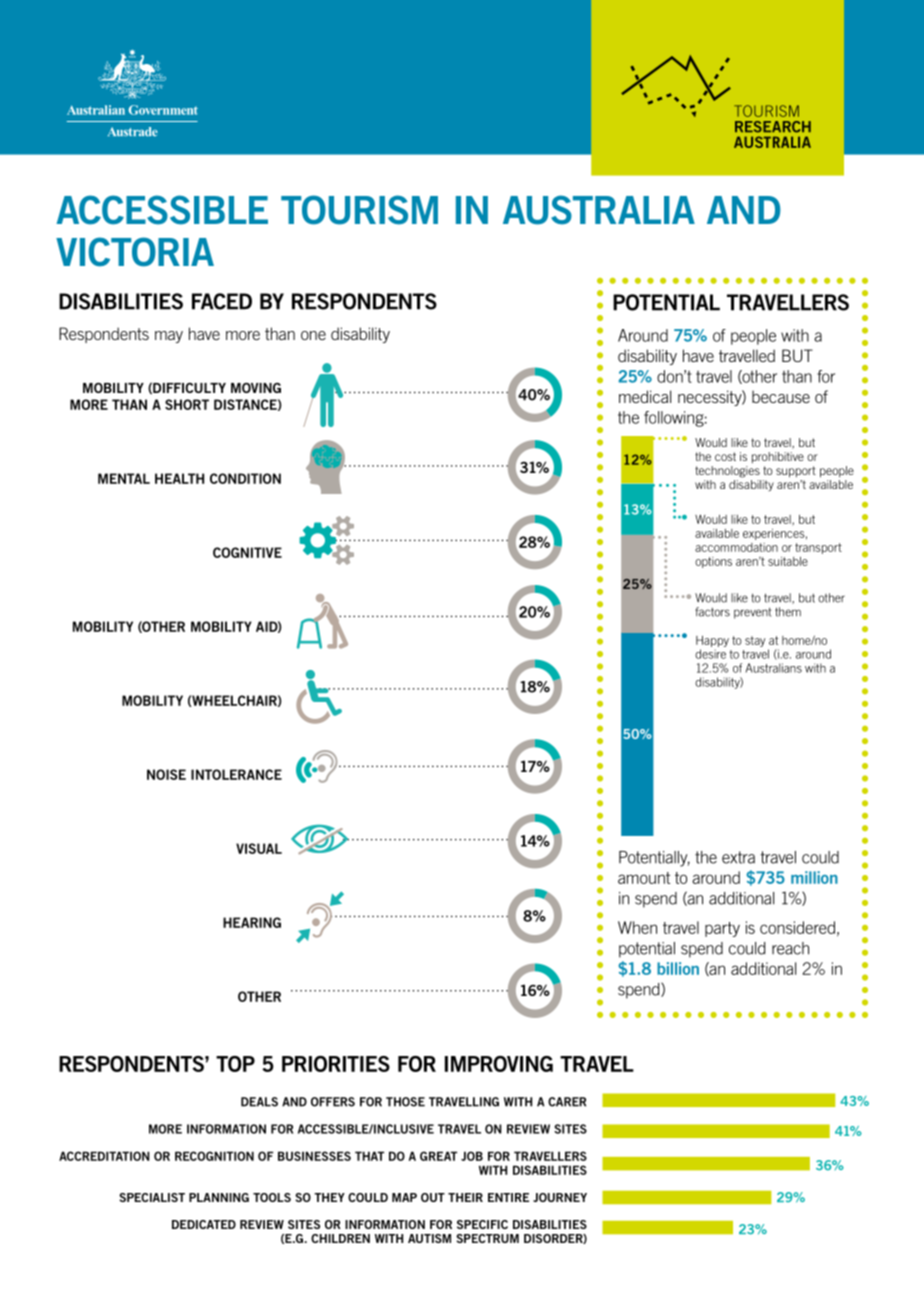 Image resolution: width=924 pixels, height=1308 pixels. What do you see at coordinates (644, 878) in the screenshot?
I see `amount` at bounding box center [644, 878].
